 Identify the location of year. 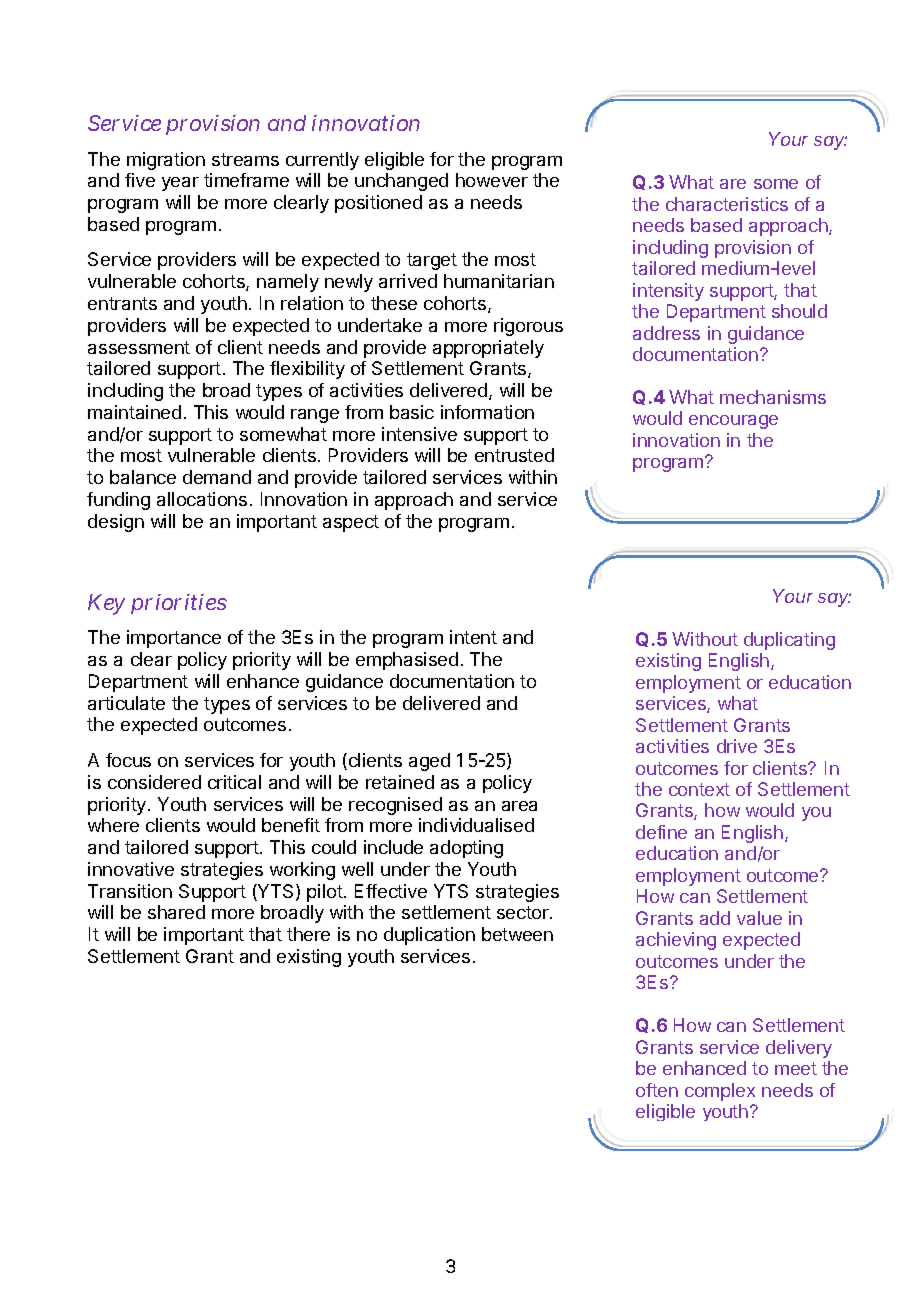
(180, 184).
